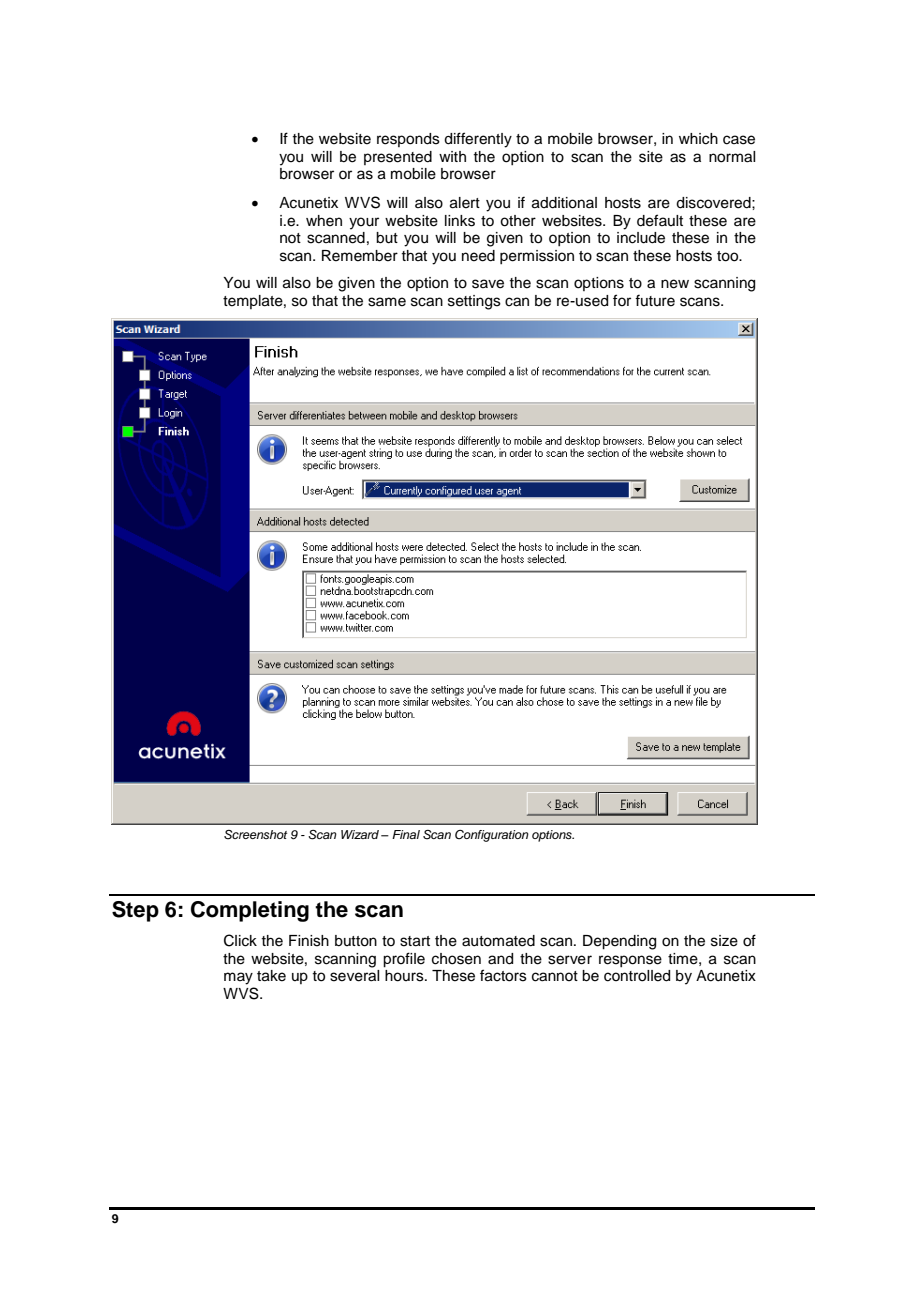 The height and width of the document is (1307, 924). What do you see at coordinates (324, 221) in the document?
I see `when` at bounding box center [324, 221].
